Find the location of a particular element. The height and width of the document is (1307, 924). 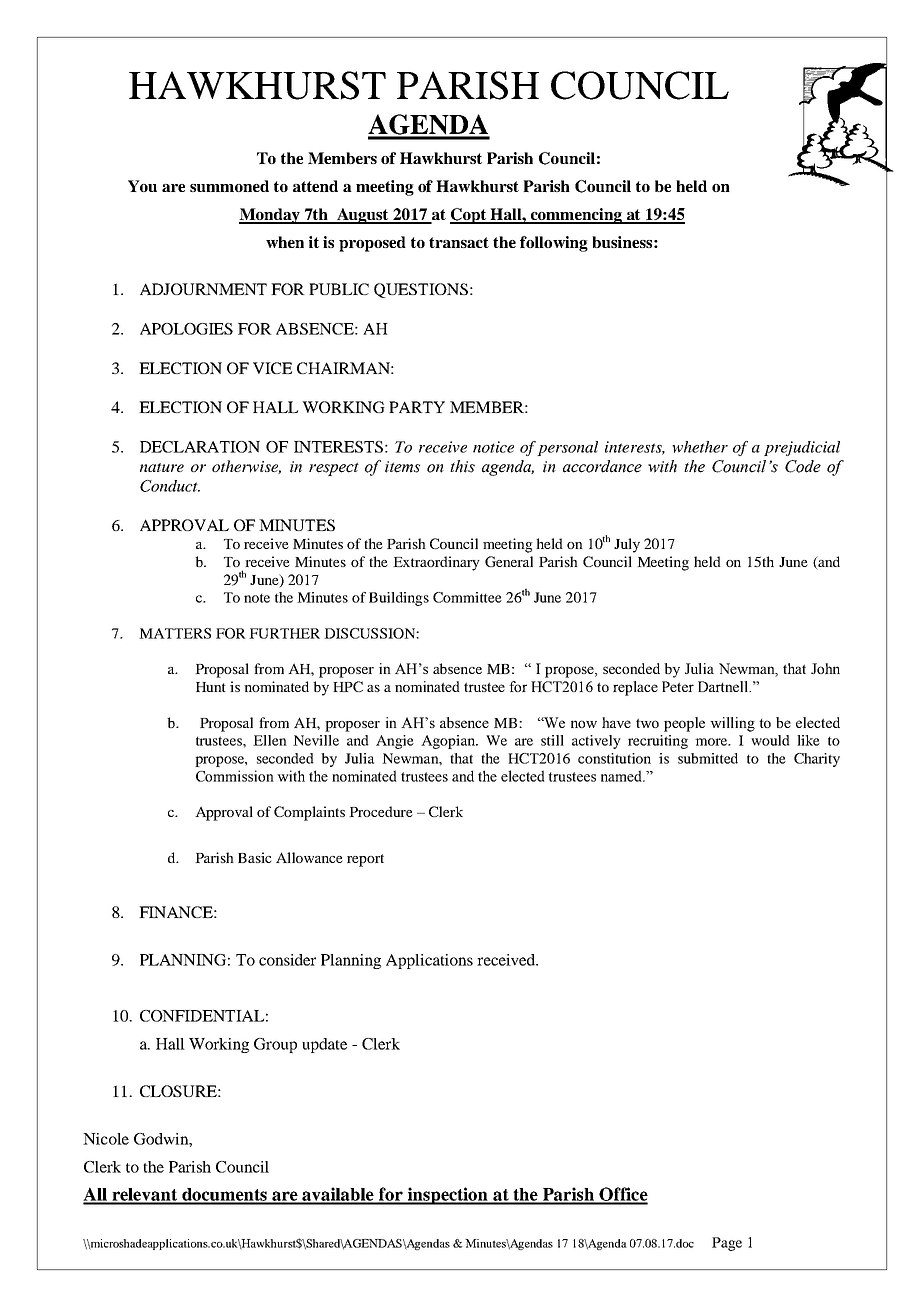

commencing is located at coordinates (576, 216).
